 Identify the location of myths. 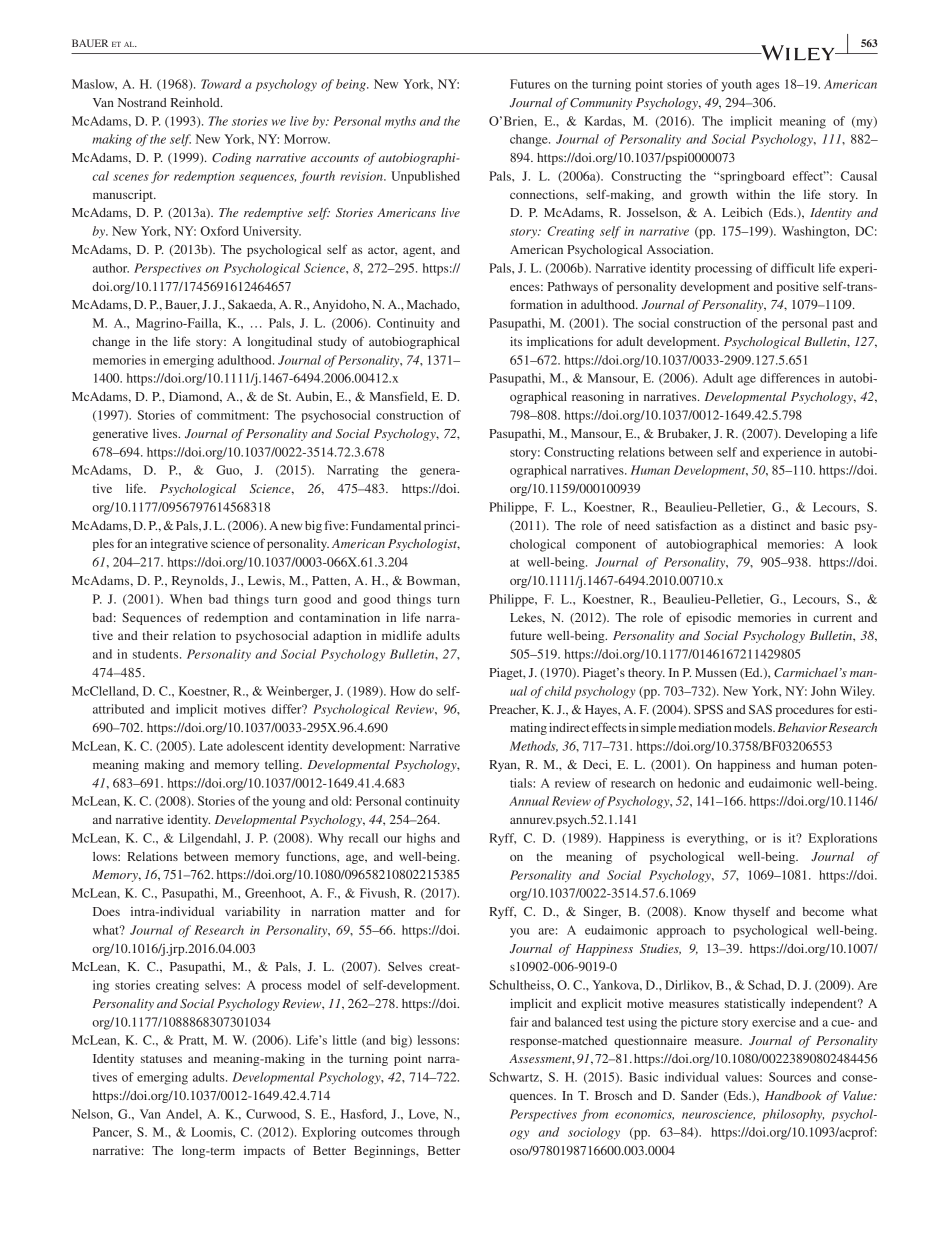
(400, 122).
